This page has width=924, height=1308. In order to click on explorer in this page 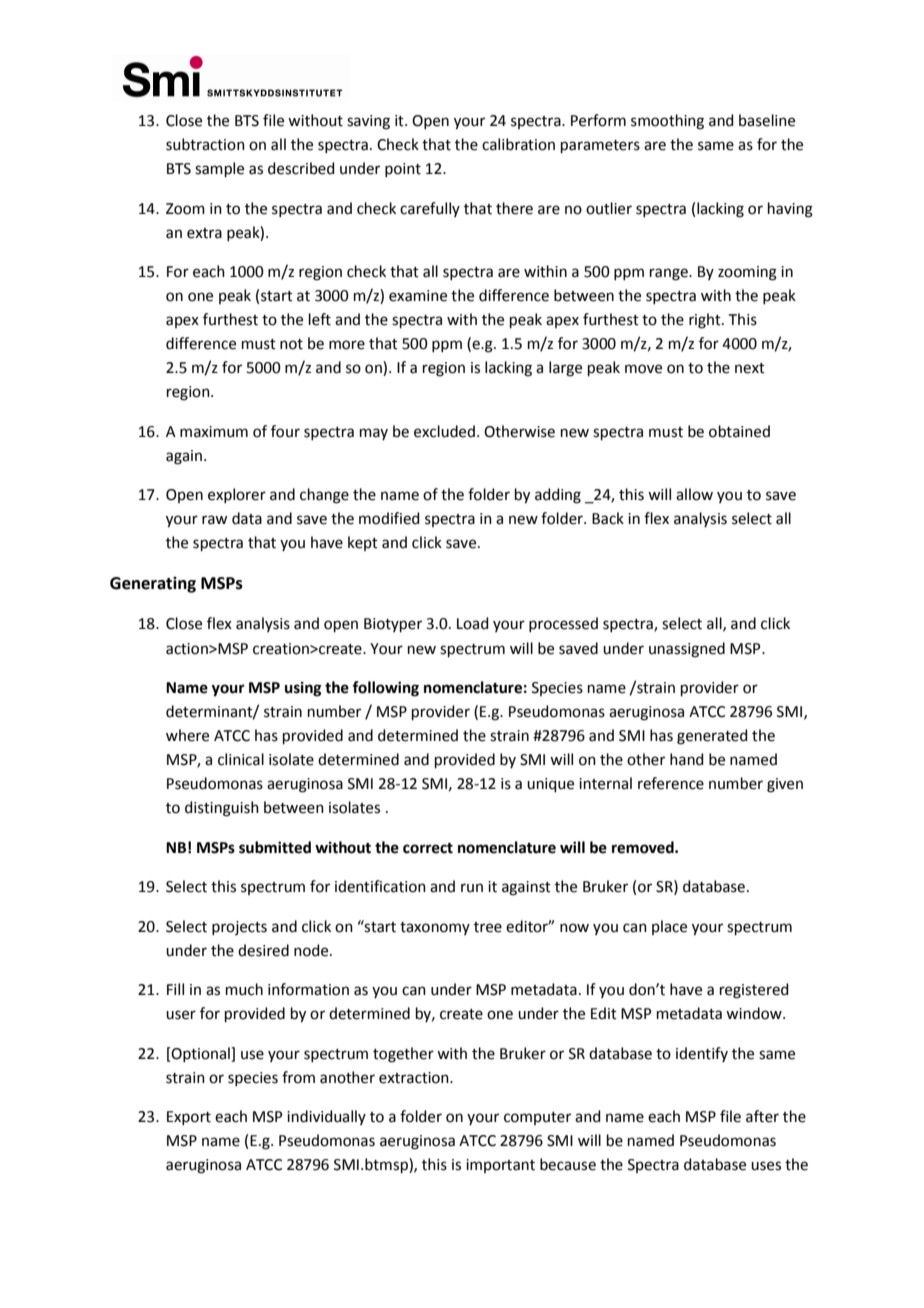, I will do `click(237, 495)`.
